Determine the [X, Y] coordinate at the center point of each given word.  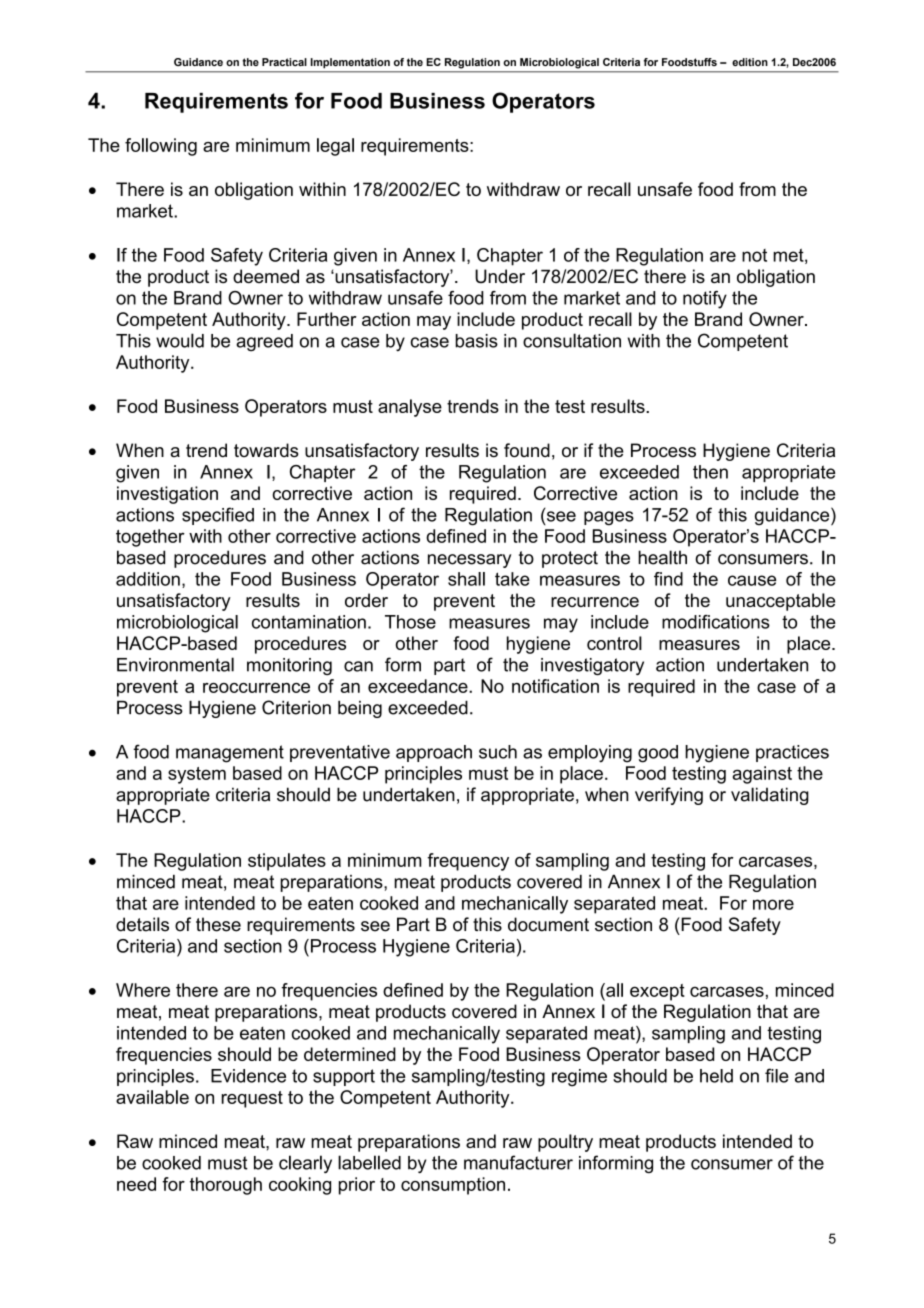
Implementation [350, 63]
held [716, 1076]
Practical [284, 62]
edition [750, 62]
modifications [716, 622]
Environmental [175, 664]
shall [466, 579]
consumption [453, 1186]
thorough [226, 1186]
